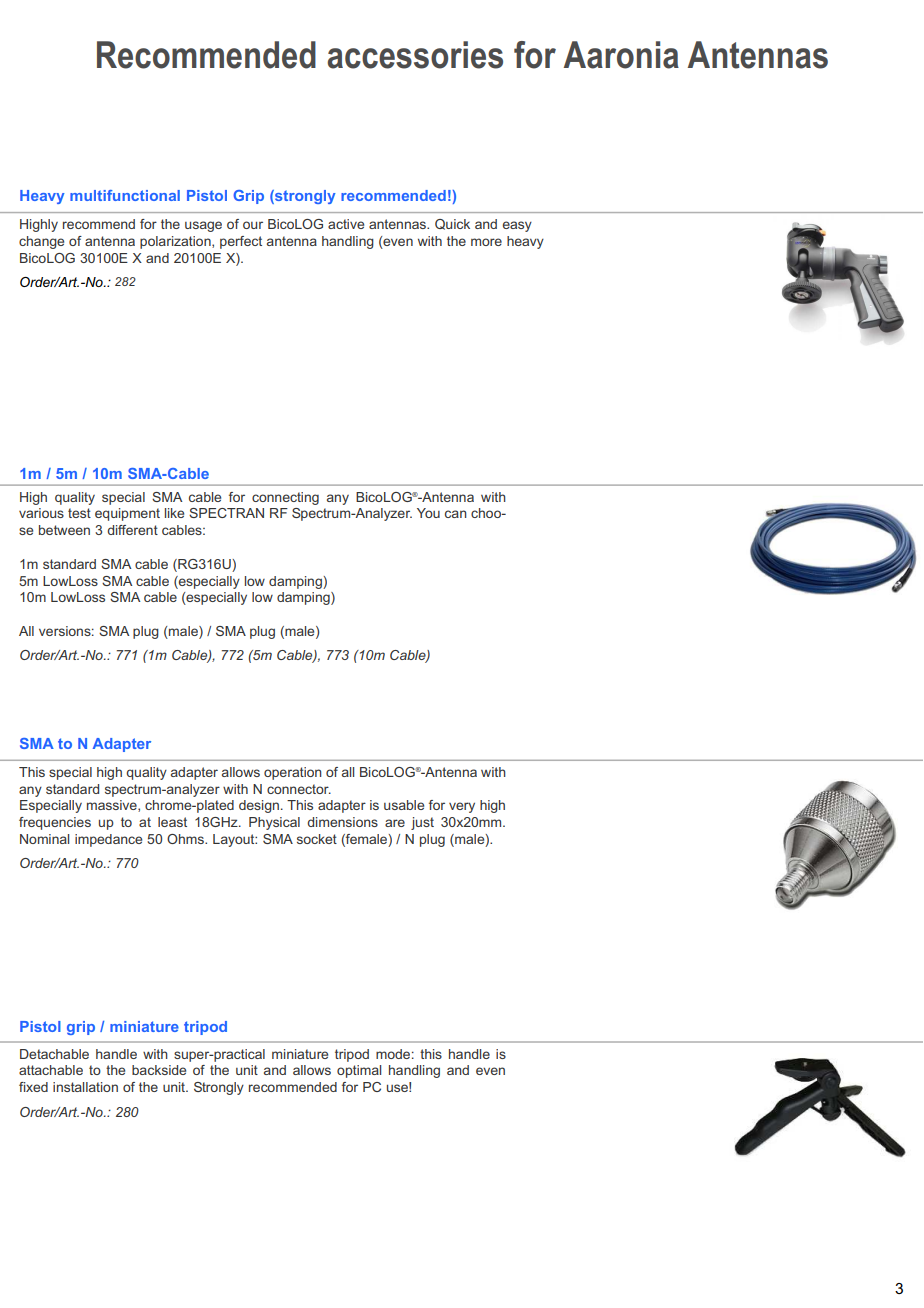 The height and width of the page is (1308, 924). I want to click on just, so click(422, 823).
